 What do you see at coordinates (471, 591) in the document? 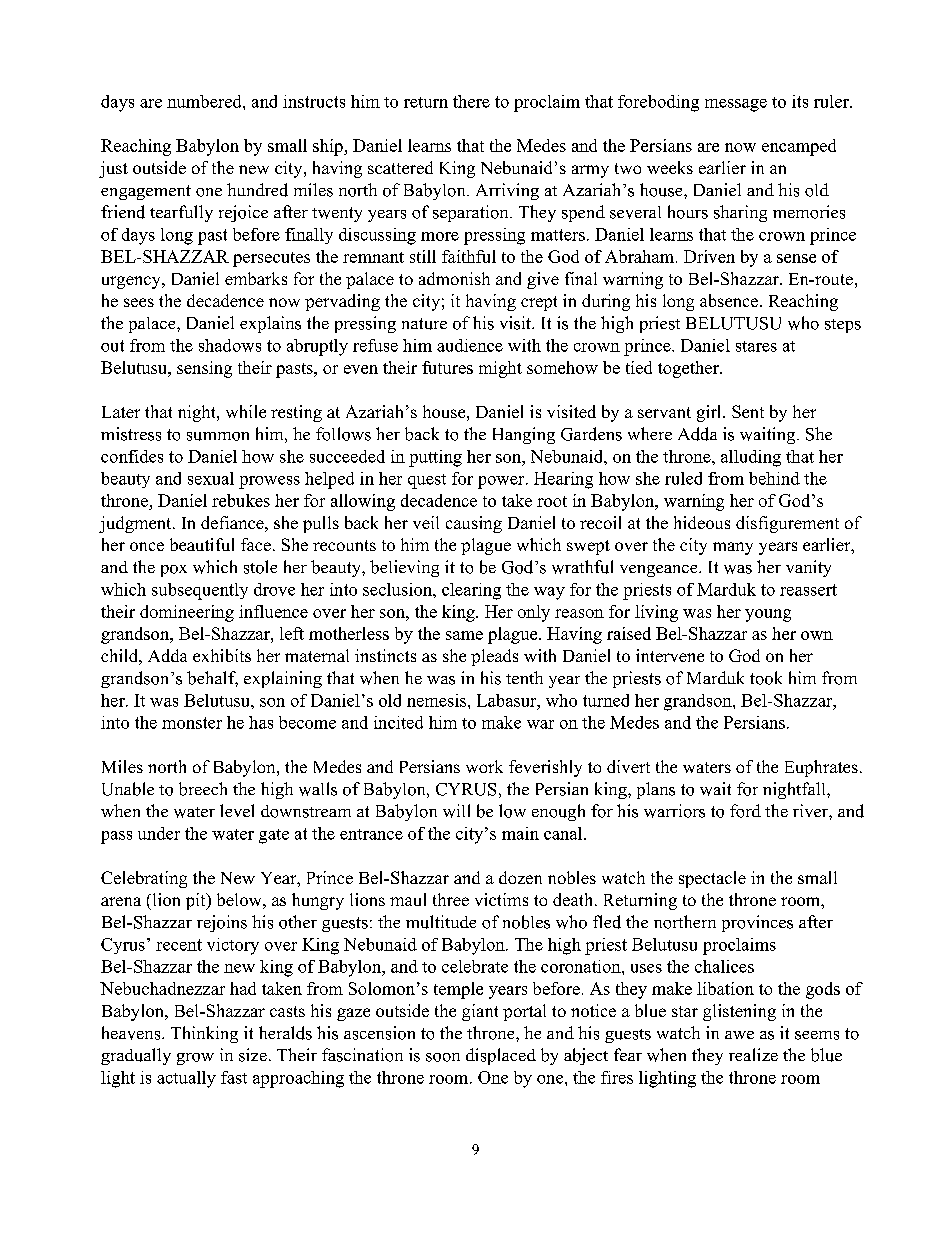
I see `clearing` at bounding box center [471, 591].
